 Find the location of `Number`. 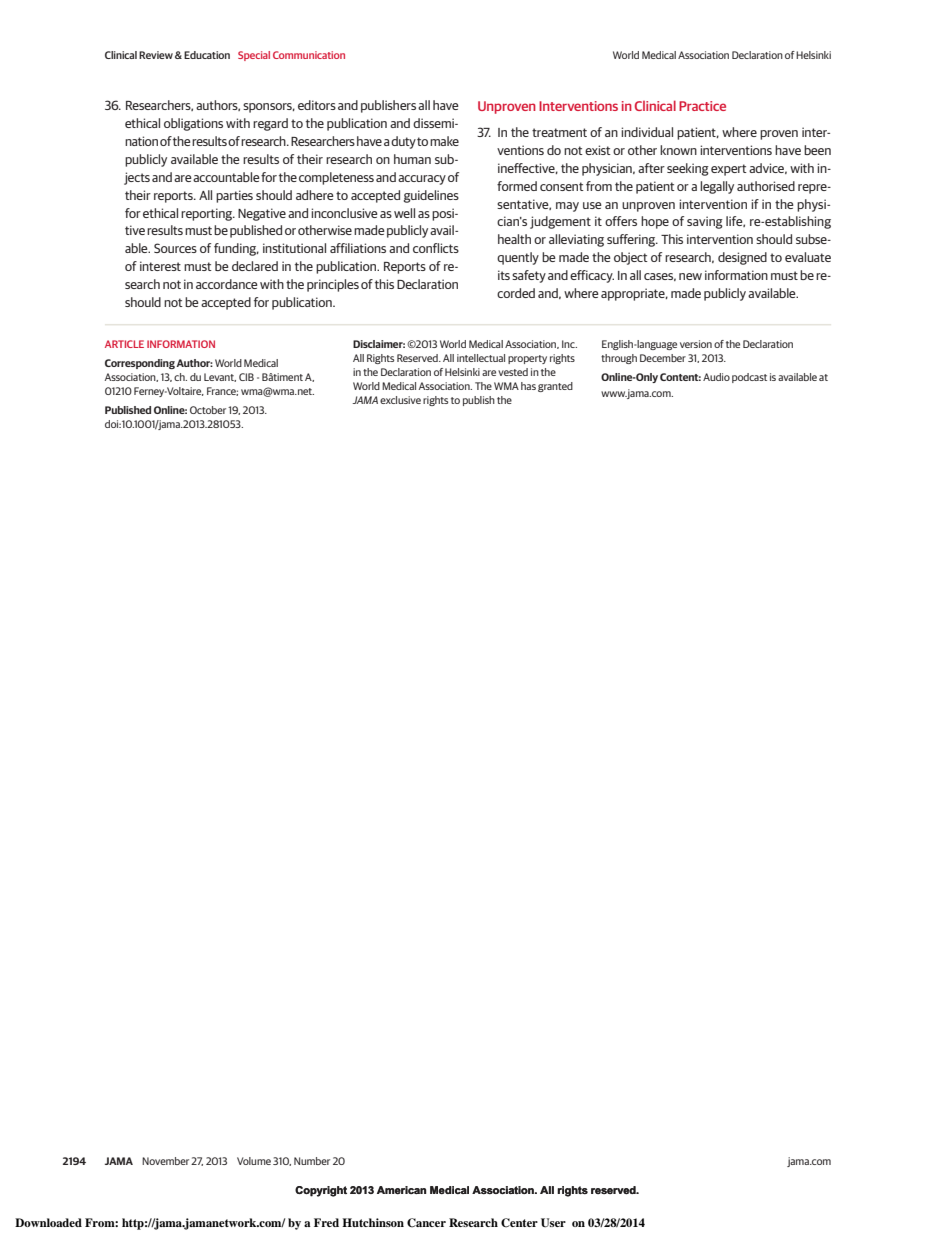

Number is located at coordinates (312, 1161).
